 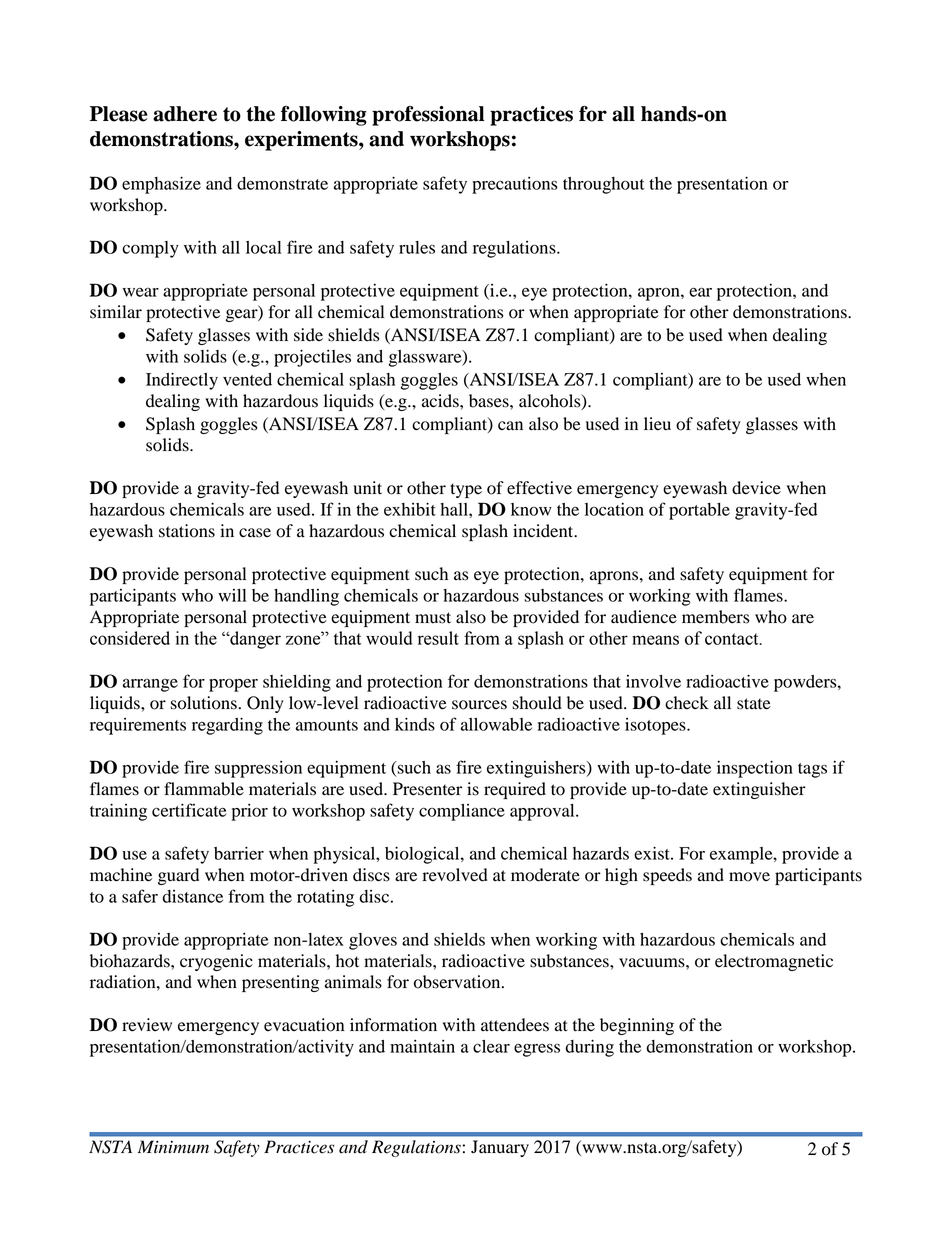 I want to click on type, so click(x=466, y=490).
